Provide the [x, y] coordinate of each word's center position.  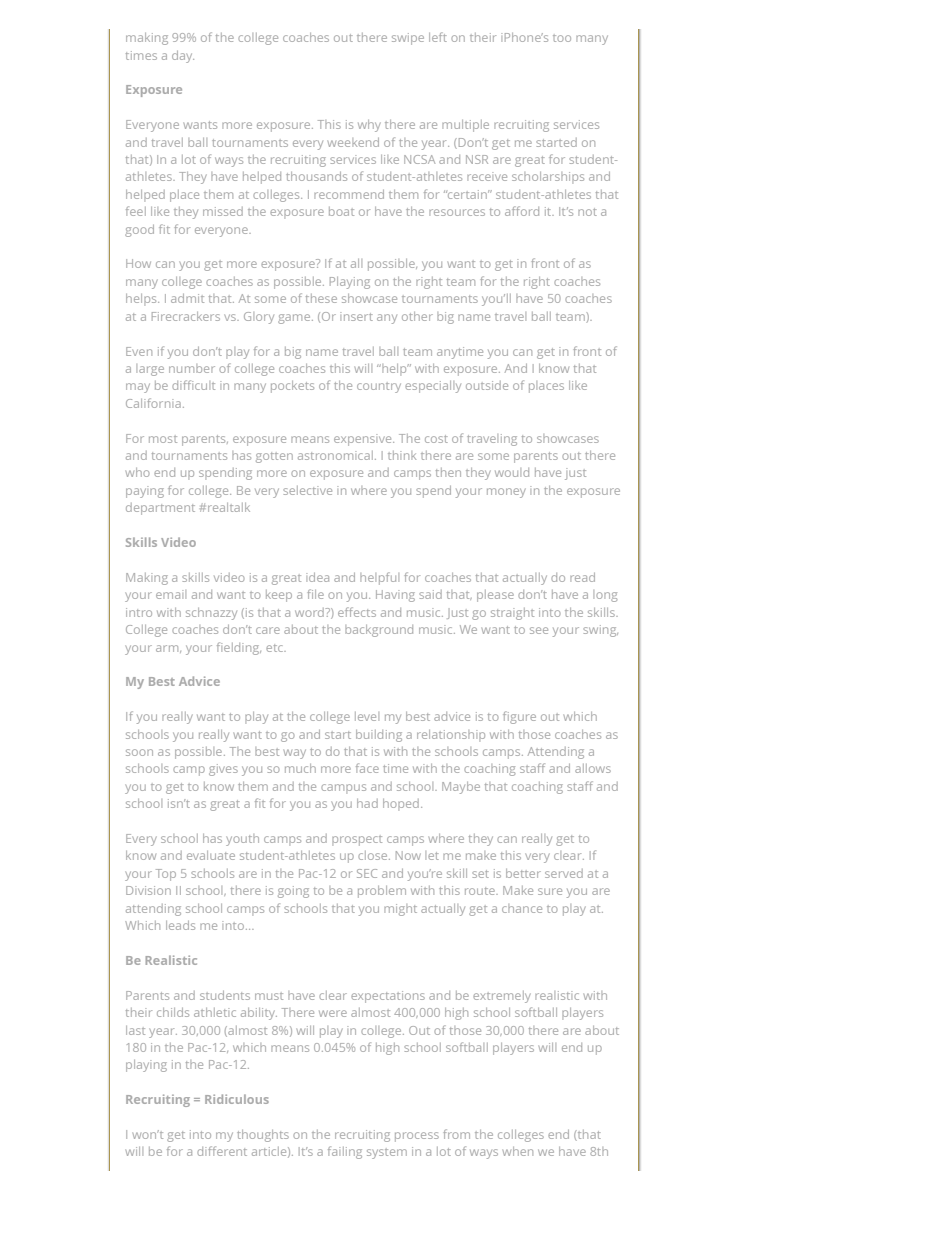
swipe [408, 39]
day [183, 57]
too [562, 38]
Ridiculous [237, 1099]
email [171, 594]
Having [395, 596]
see [539, 630]
